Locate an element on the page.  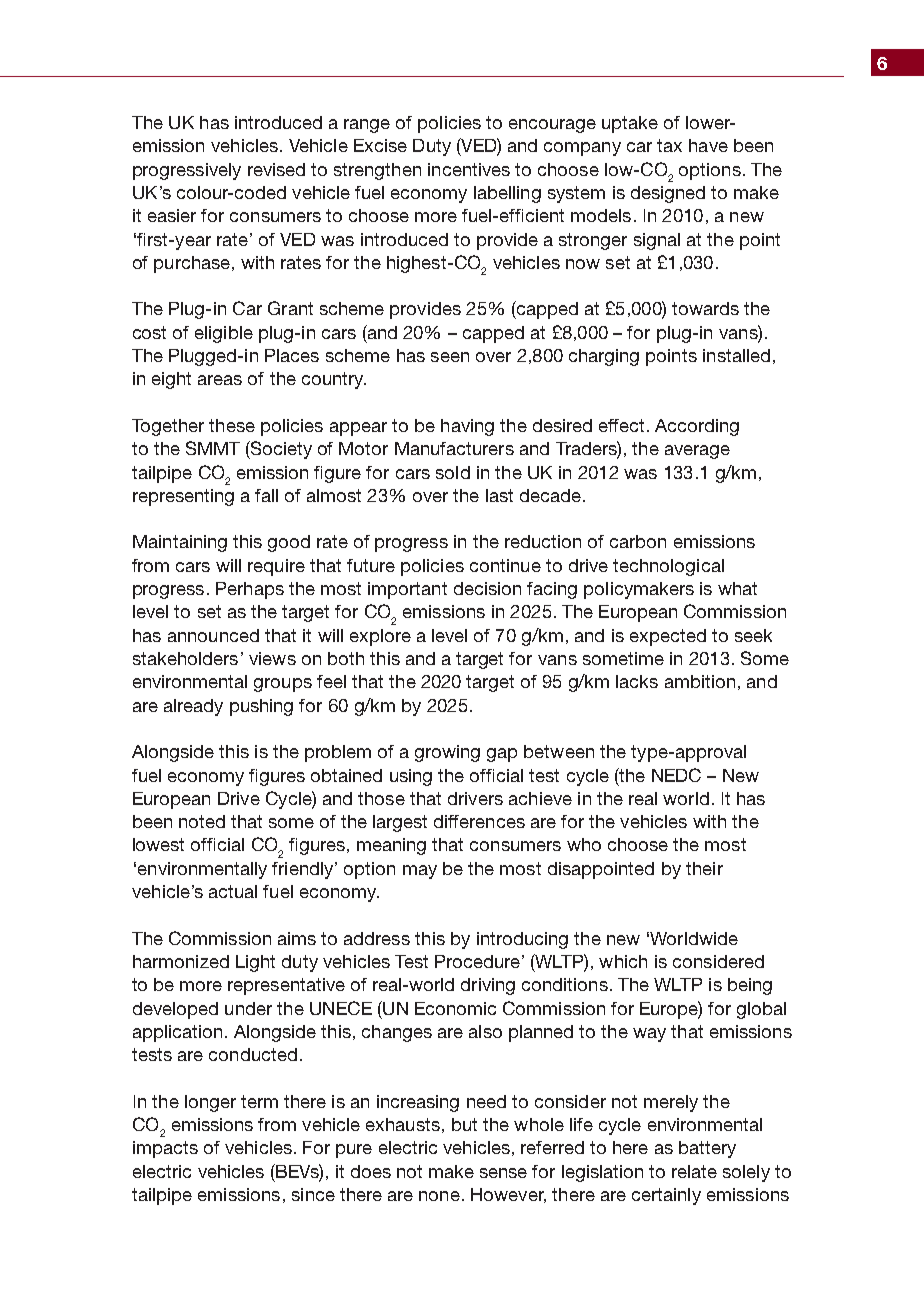
announced is located at coordinates (213, 635).
